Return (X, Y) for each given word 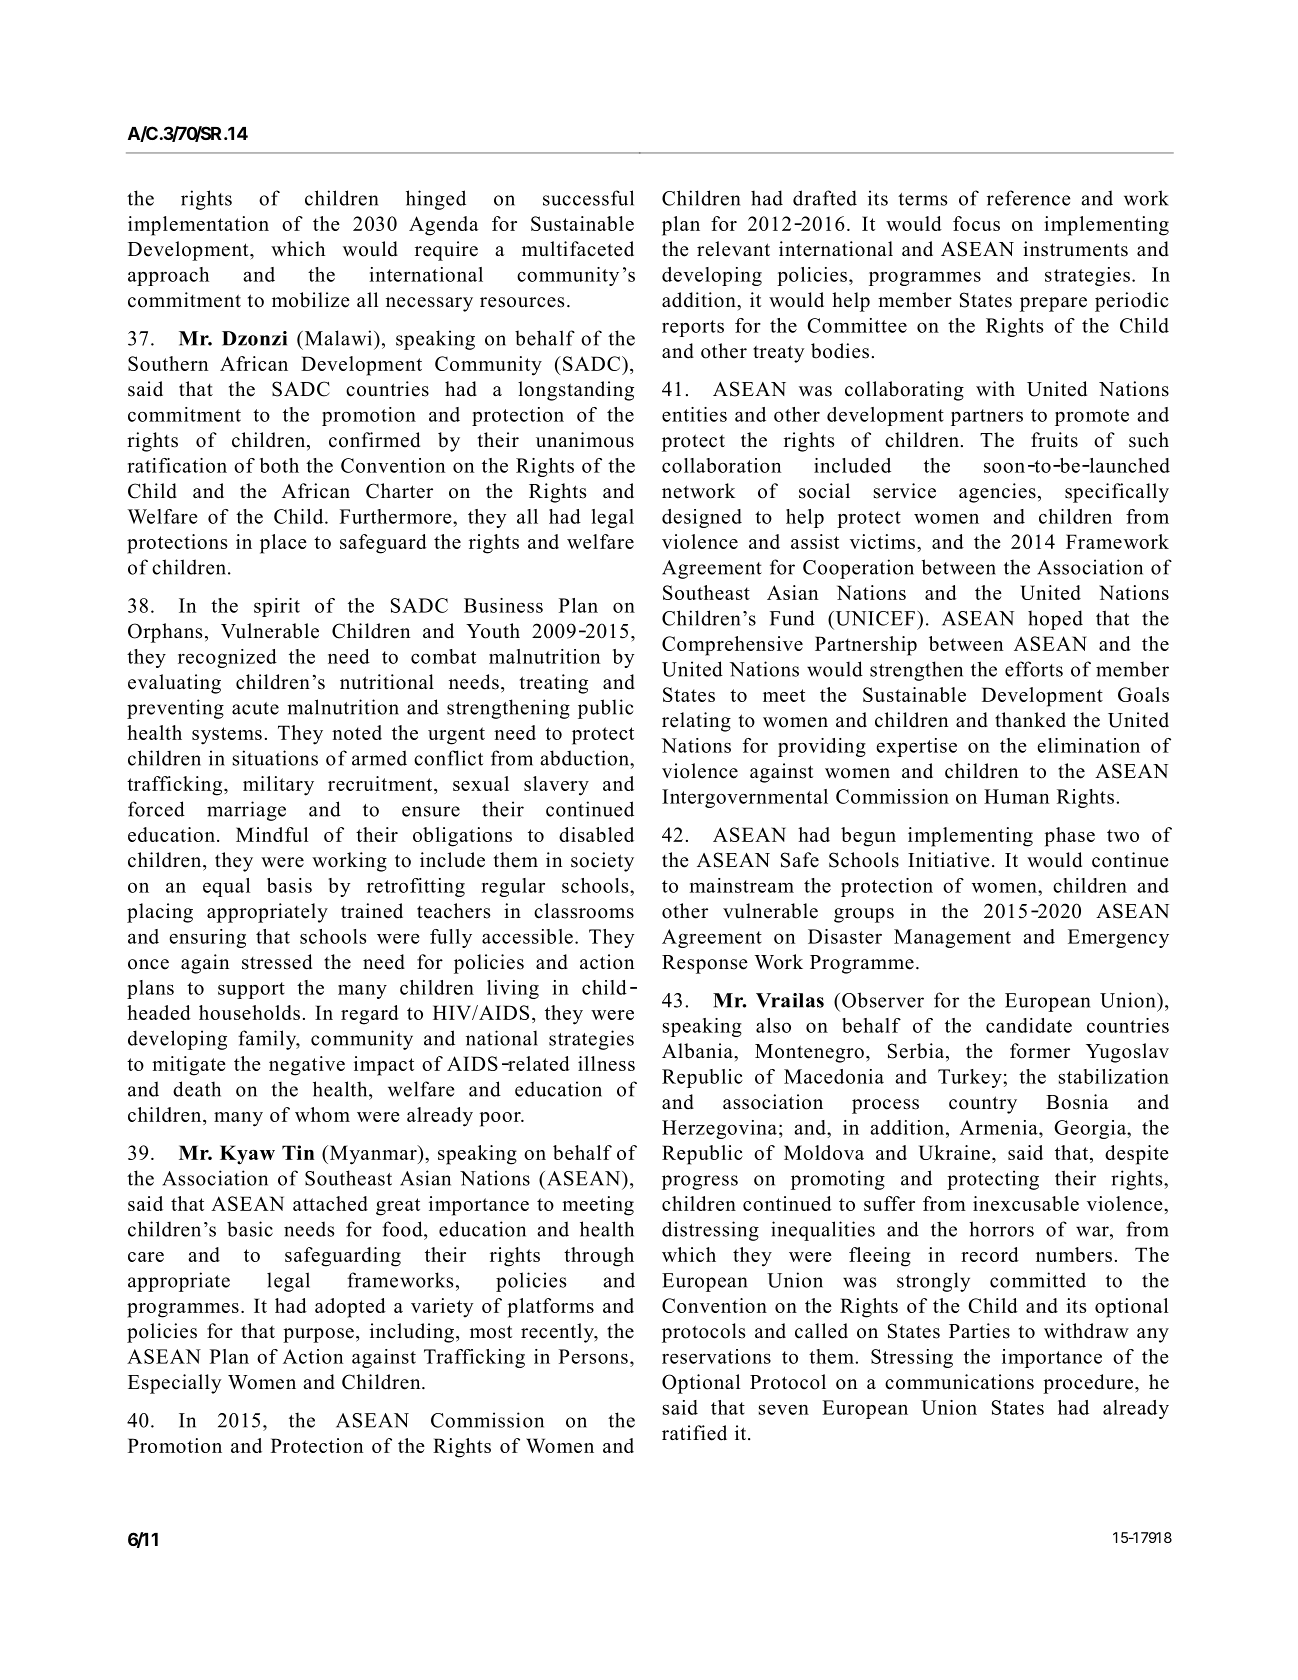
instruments (1075, 249)
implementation (198, 226)
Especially (174, 1384)
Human (1016, 796)
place (283, 544)
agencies (997, 493)
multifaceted (578, 249)
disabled (596, 834)
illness (606, 1063)
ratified (694, 1433)
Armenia (1000, 1127)
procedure (1089, 1384)
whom (322, 1114)
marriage (246, 811)
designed (702, 518)
